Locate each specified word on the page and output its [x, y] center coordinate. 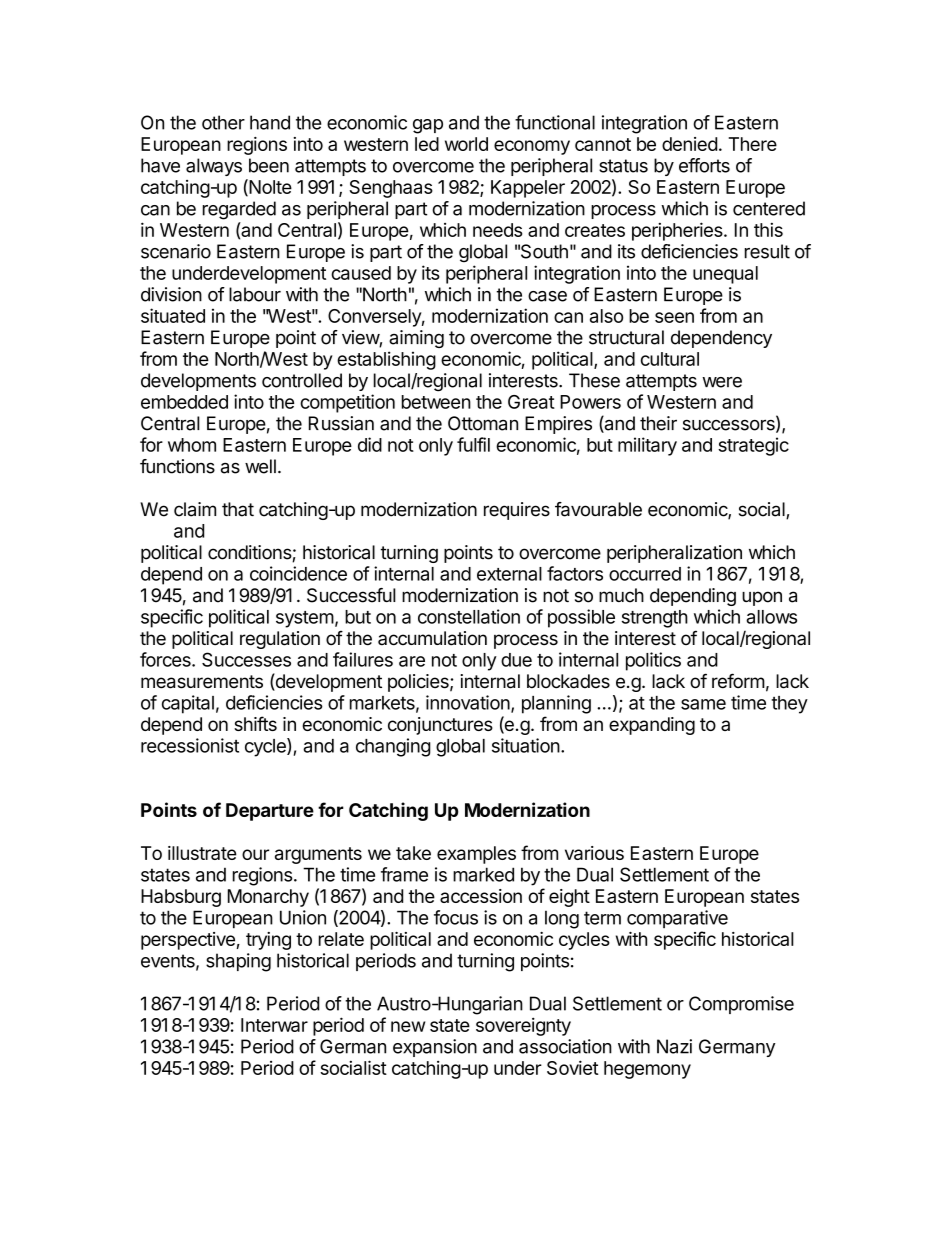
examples [476, 855]
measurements [202, 682]
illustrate [202, 853]
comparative [677, 919]
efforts [704, 165]
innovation [468, 702]
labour [255, 294]
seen [674, 317]
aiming [416, 339]
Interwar [274, 1025]
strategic [753, 446]
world [466, 144]
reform [738, 681]
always [214, 167]
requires [517, 511]
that [238, 509]
